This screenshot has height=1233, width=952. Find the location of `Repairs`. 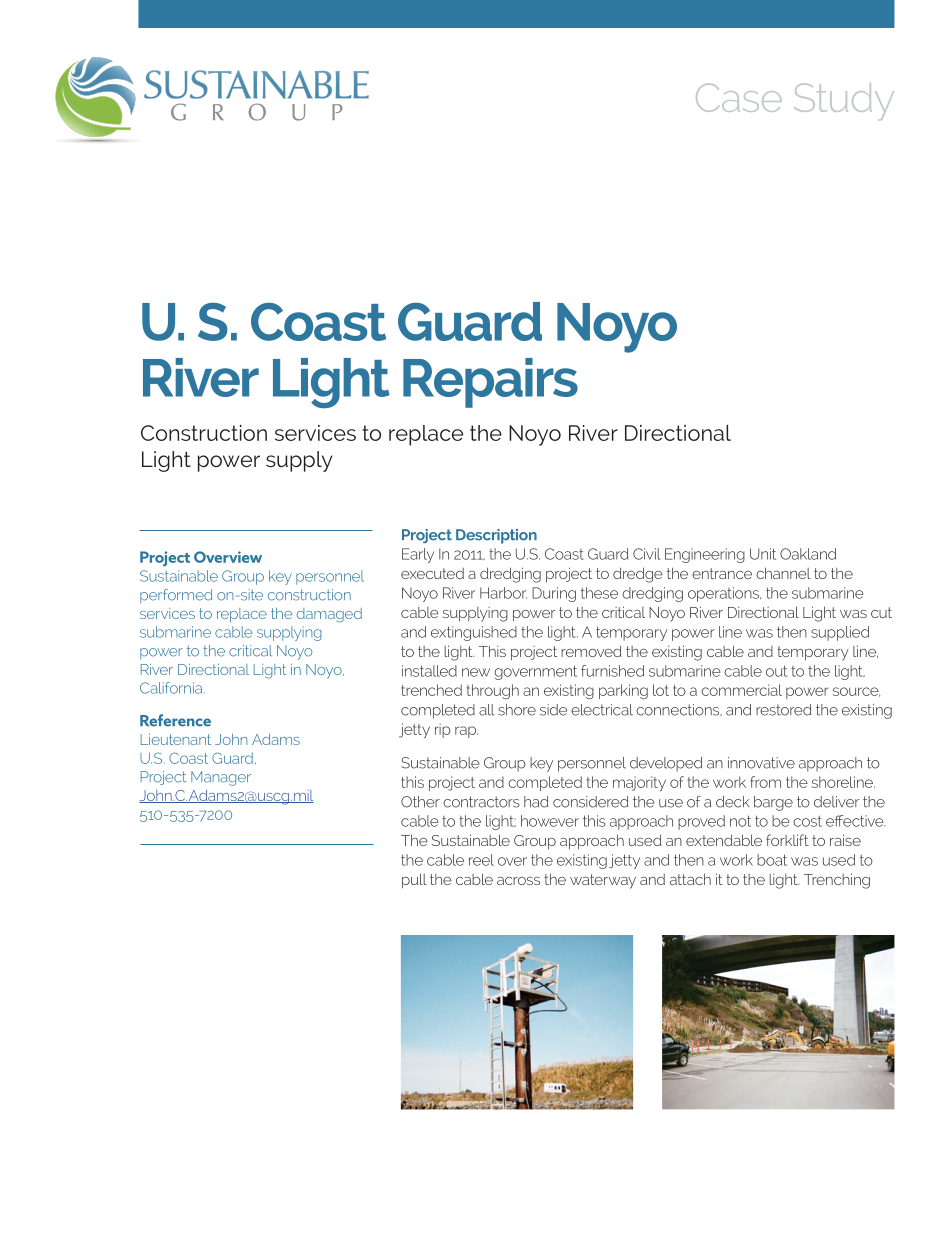

Repairs is located at coordinates (490, 383).
